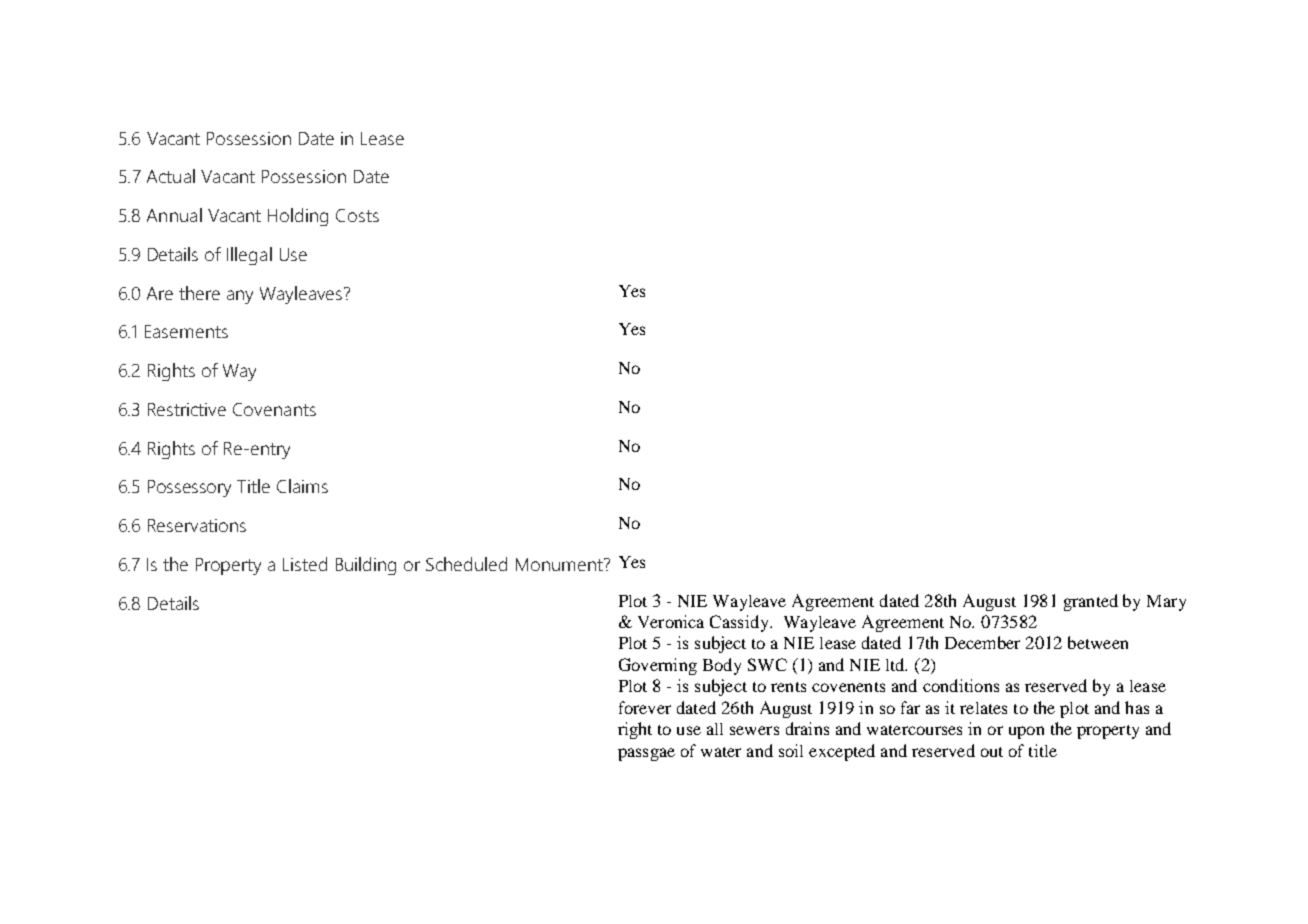 This image has height=924, width=1308. What do you see at coordinates (1091, 602) in the image?
I see `granted` at bounding box center [1091, 602].
